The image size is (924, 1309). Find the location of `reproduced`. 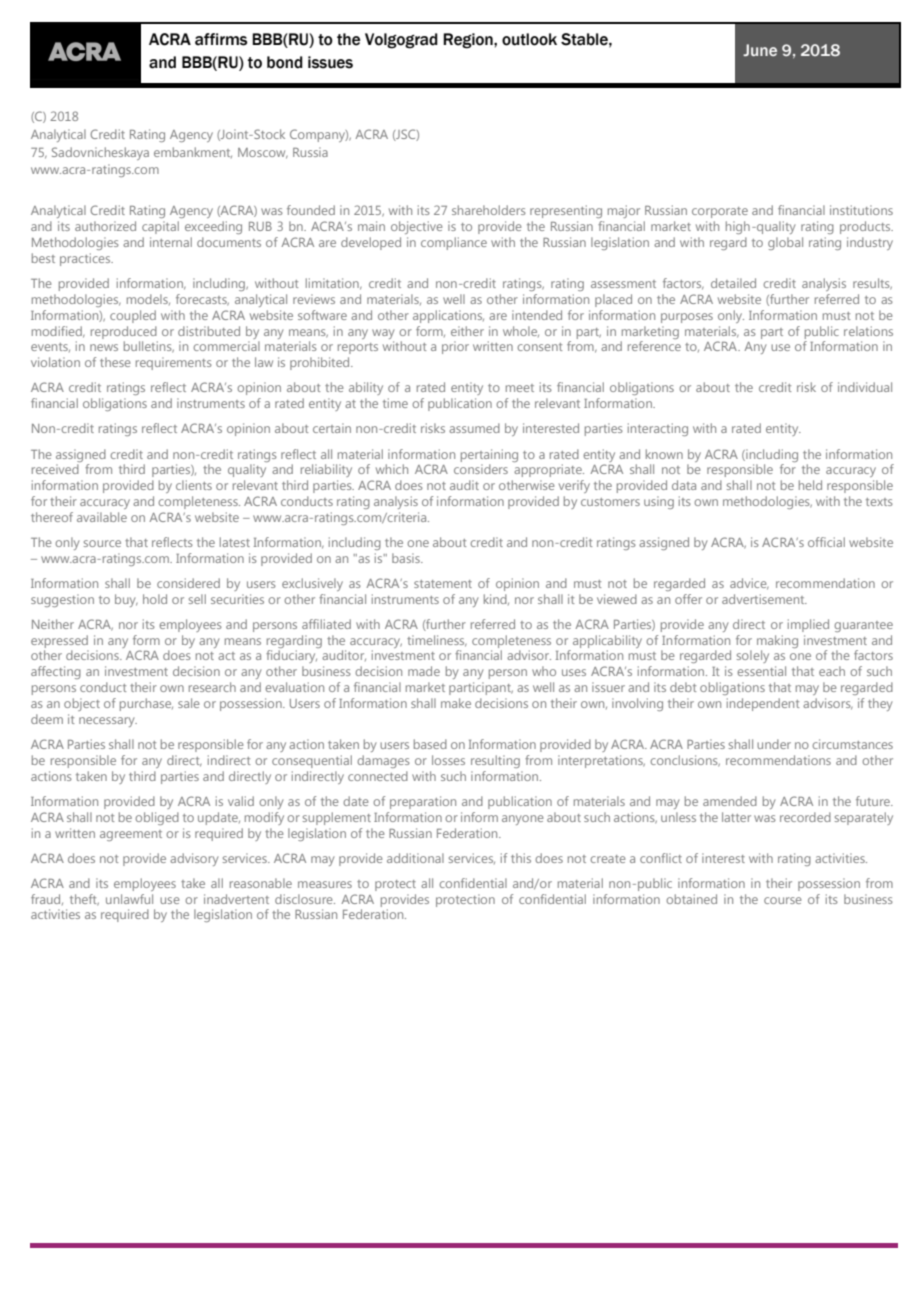

reproduced is located at coordinates (124, 332).
